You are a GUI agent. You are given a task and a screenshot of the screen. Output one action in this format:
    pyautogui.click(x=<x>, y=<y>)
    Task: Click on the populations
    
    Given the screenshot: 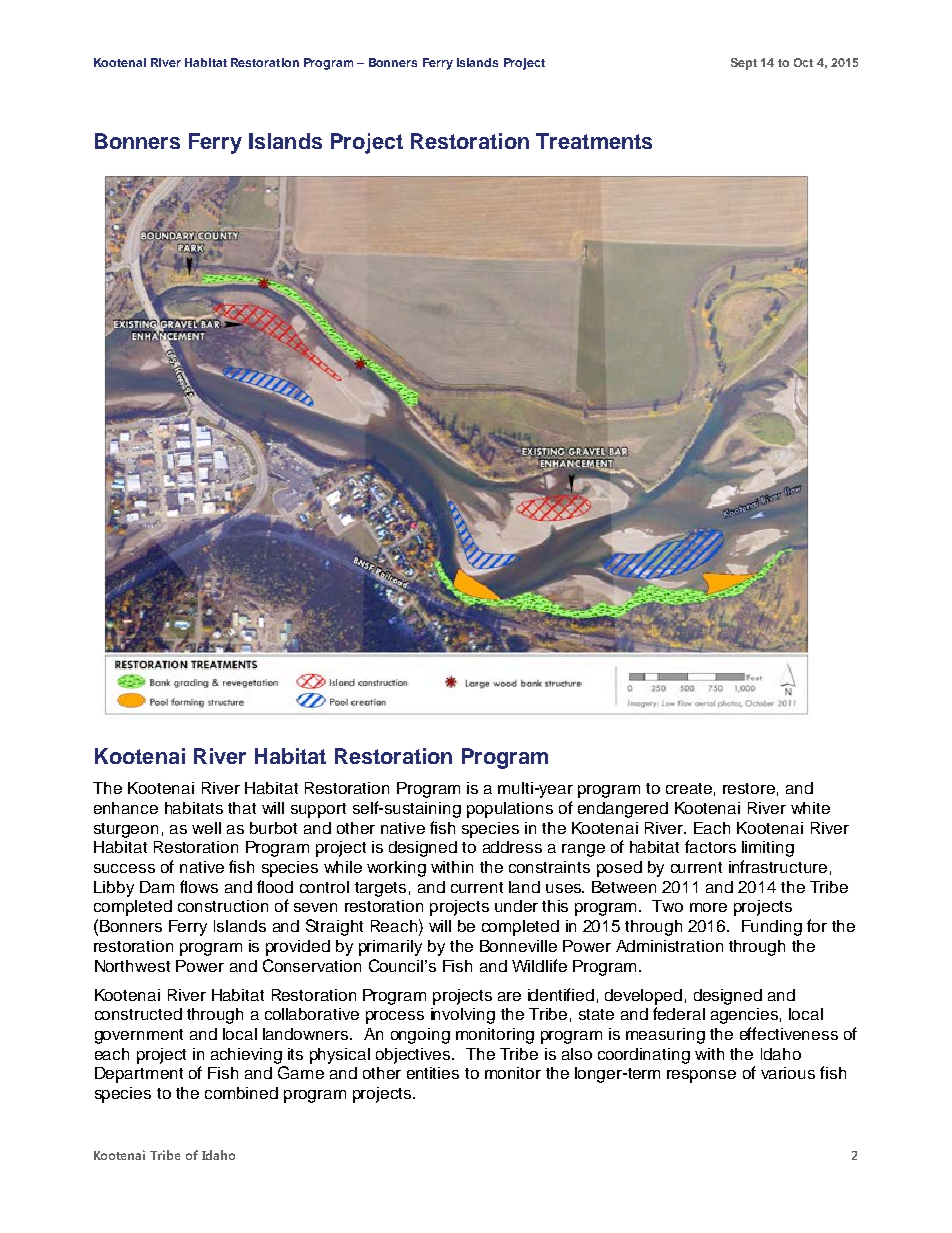 What is the action you would take?
    pyautogui.click(x=510, y=810)
